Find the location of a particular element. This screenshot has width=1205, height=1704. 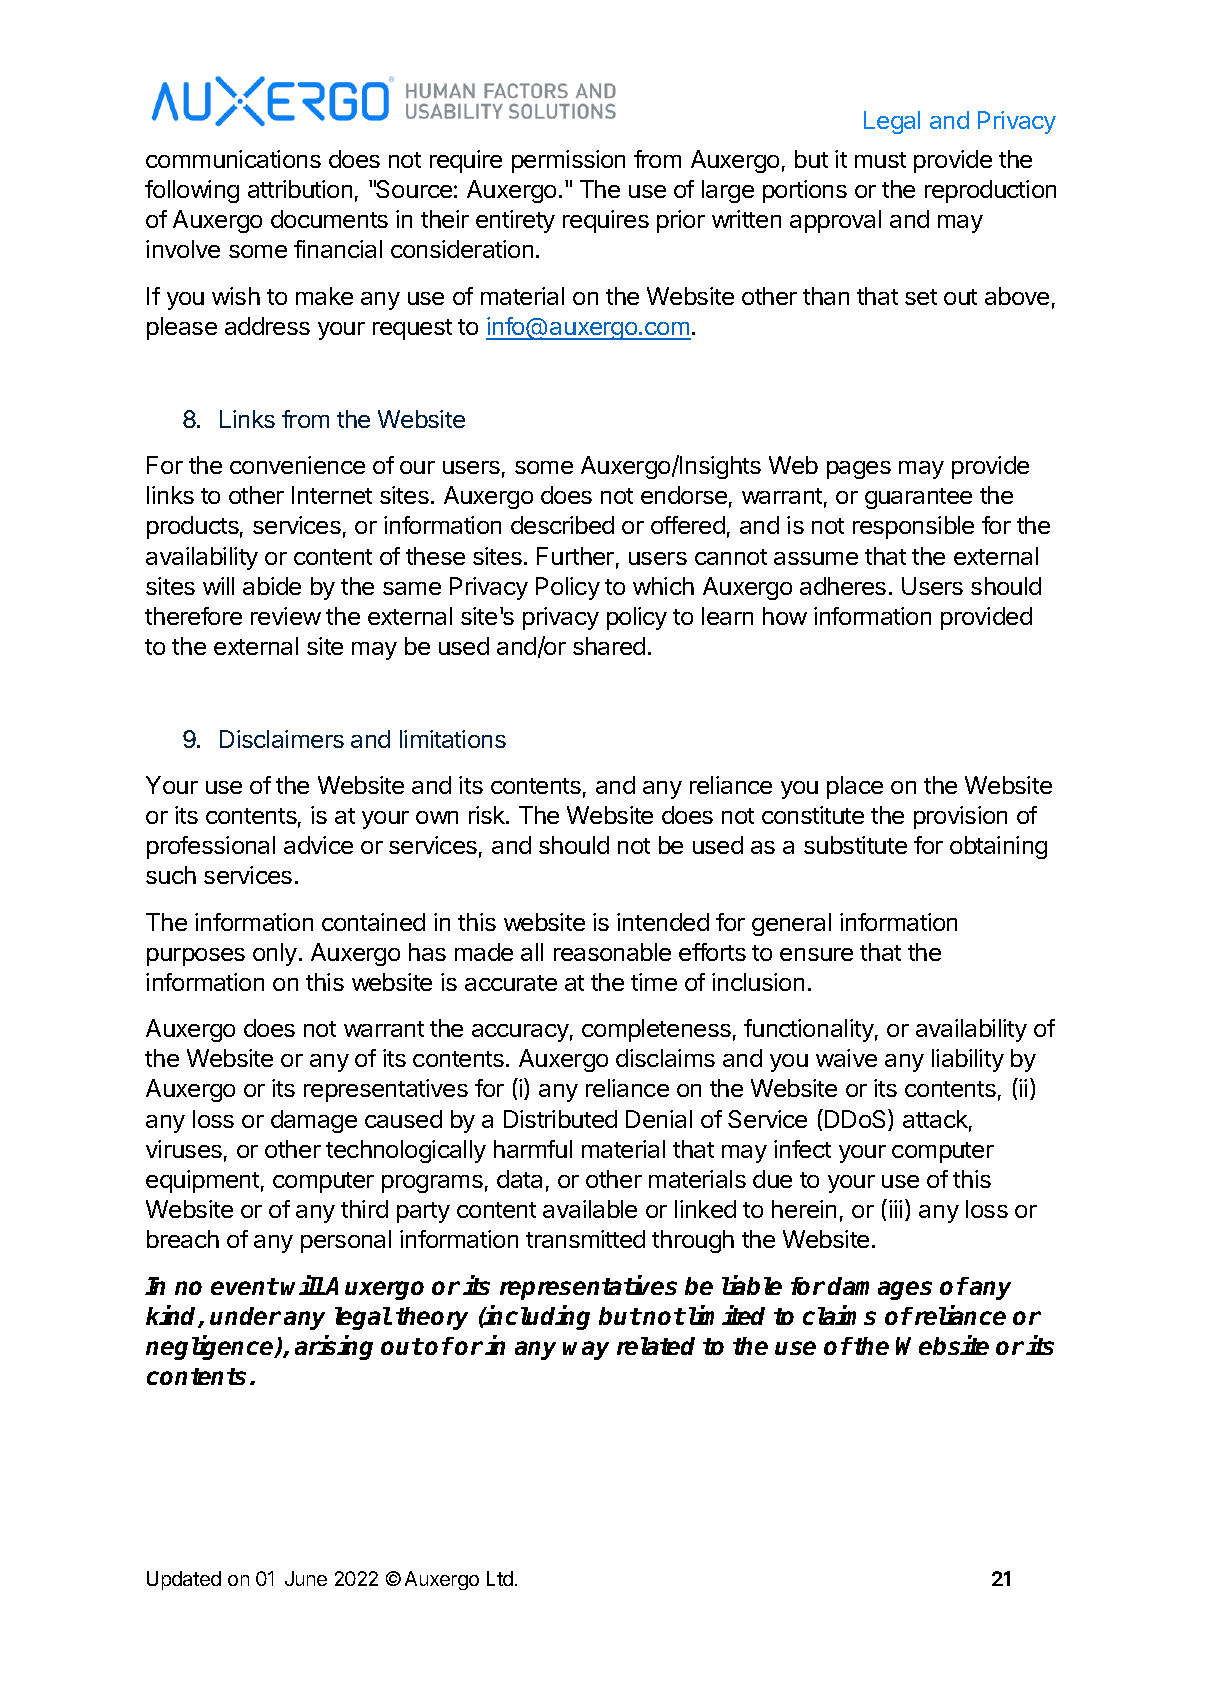

permission is located at coordinates (568, 161).
